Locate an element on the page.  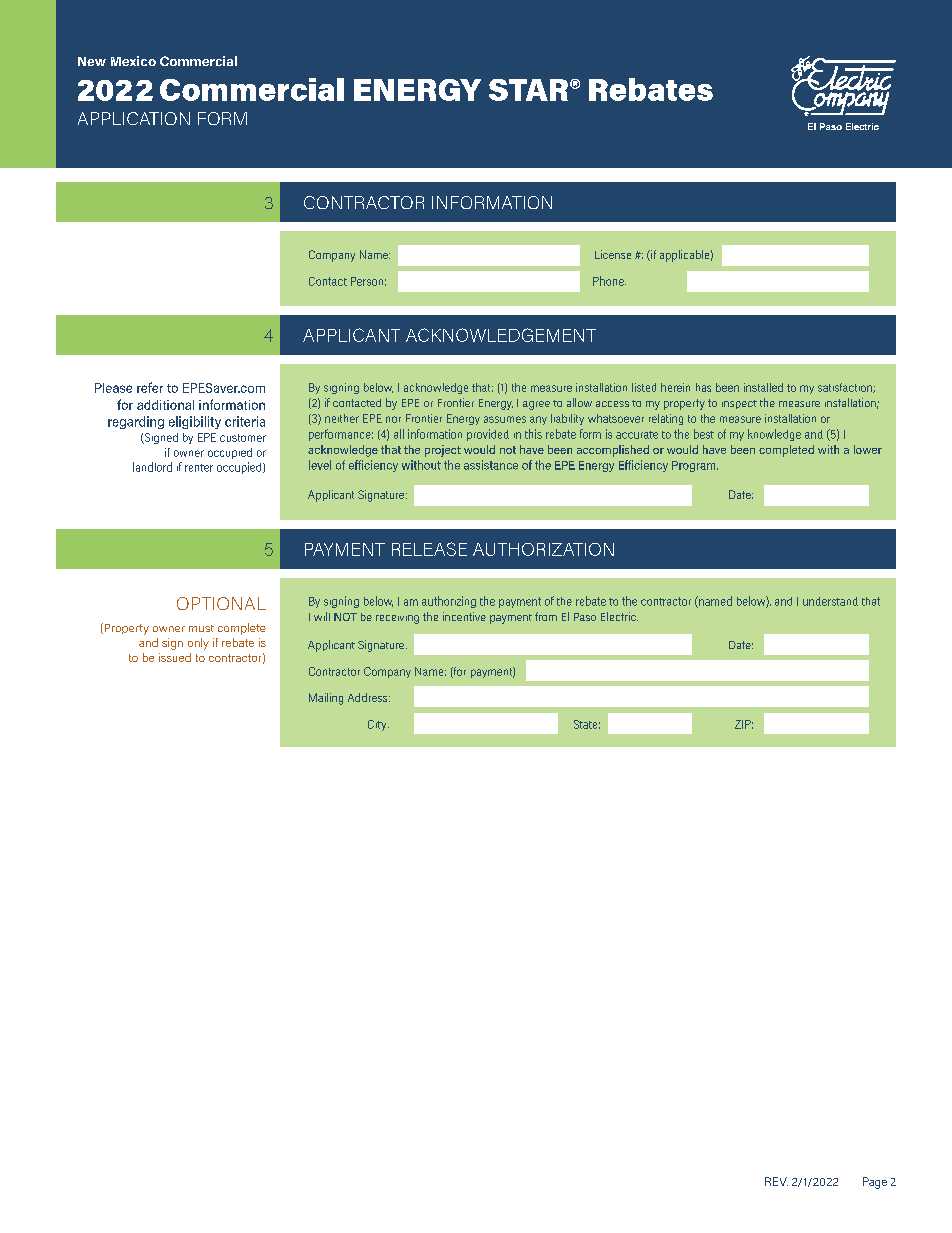
REV is located at coordinates (776, 1181).
